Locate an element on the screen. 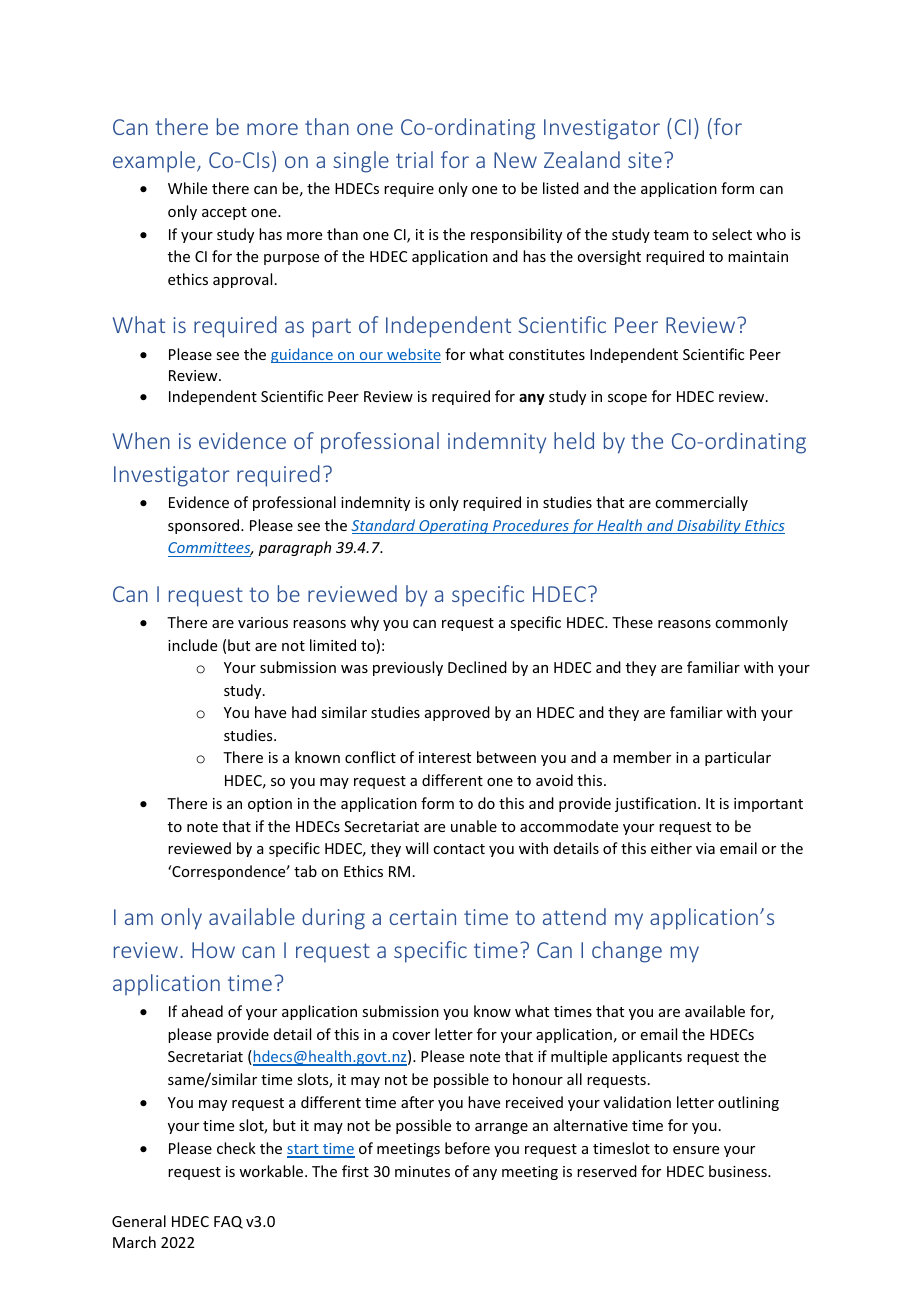 This screenshot has height=1308, width=924. trial is located at coordinates (414, 159).
